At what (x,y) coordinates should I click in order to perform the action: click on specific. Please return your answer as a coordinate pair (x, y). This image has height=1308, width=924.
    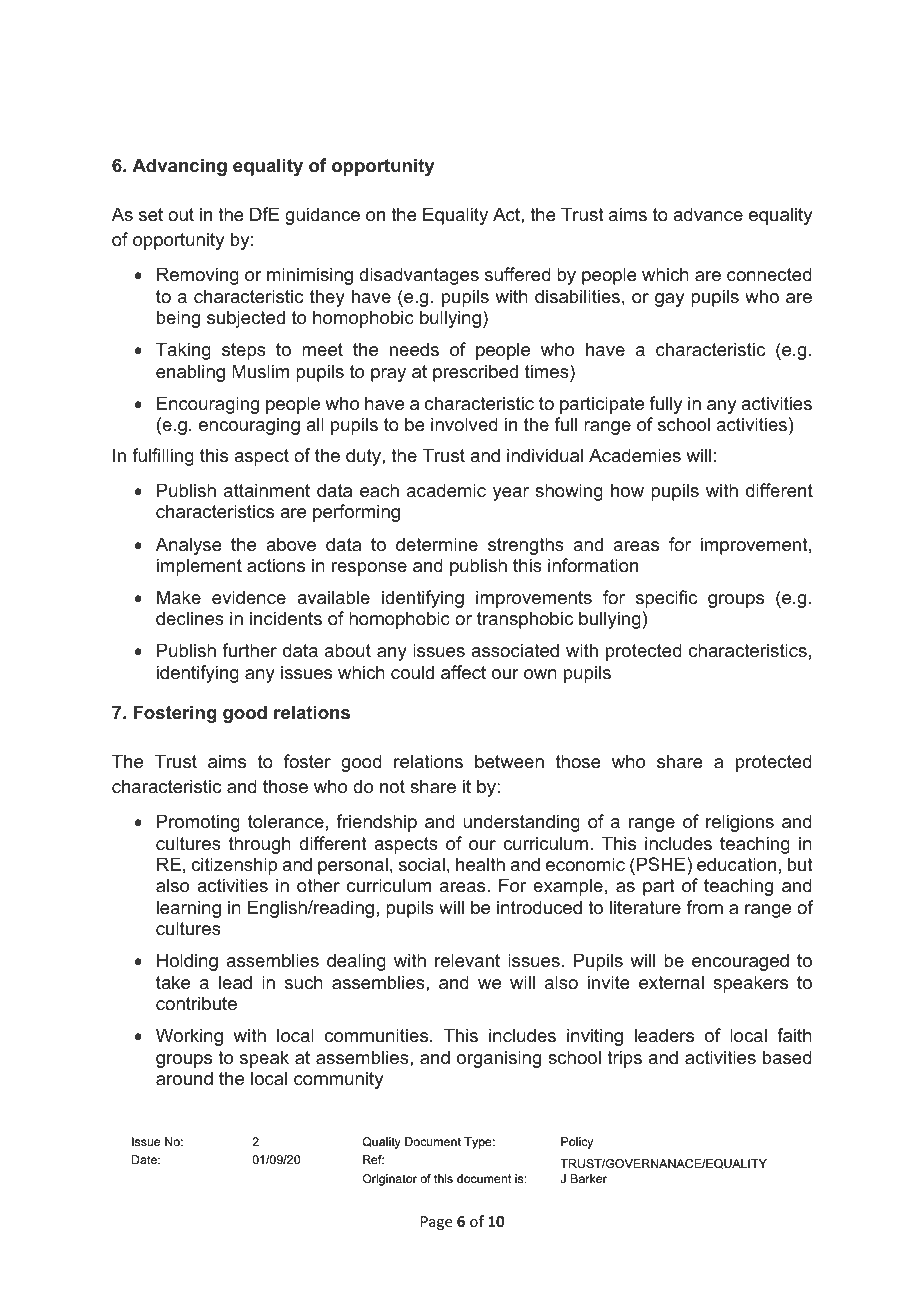
    Looking at the image, I should click on (666, 599).
